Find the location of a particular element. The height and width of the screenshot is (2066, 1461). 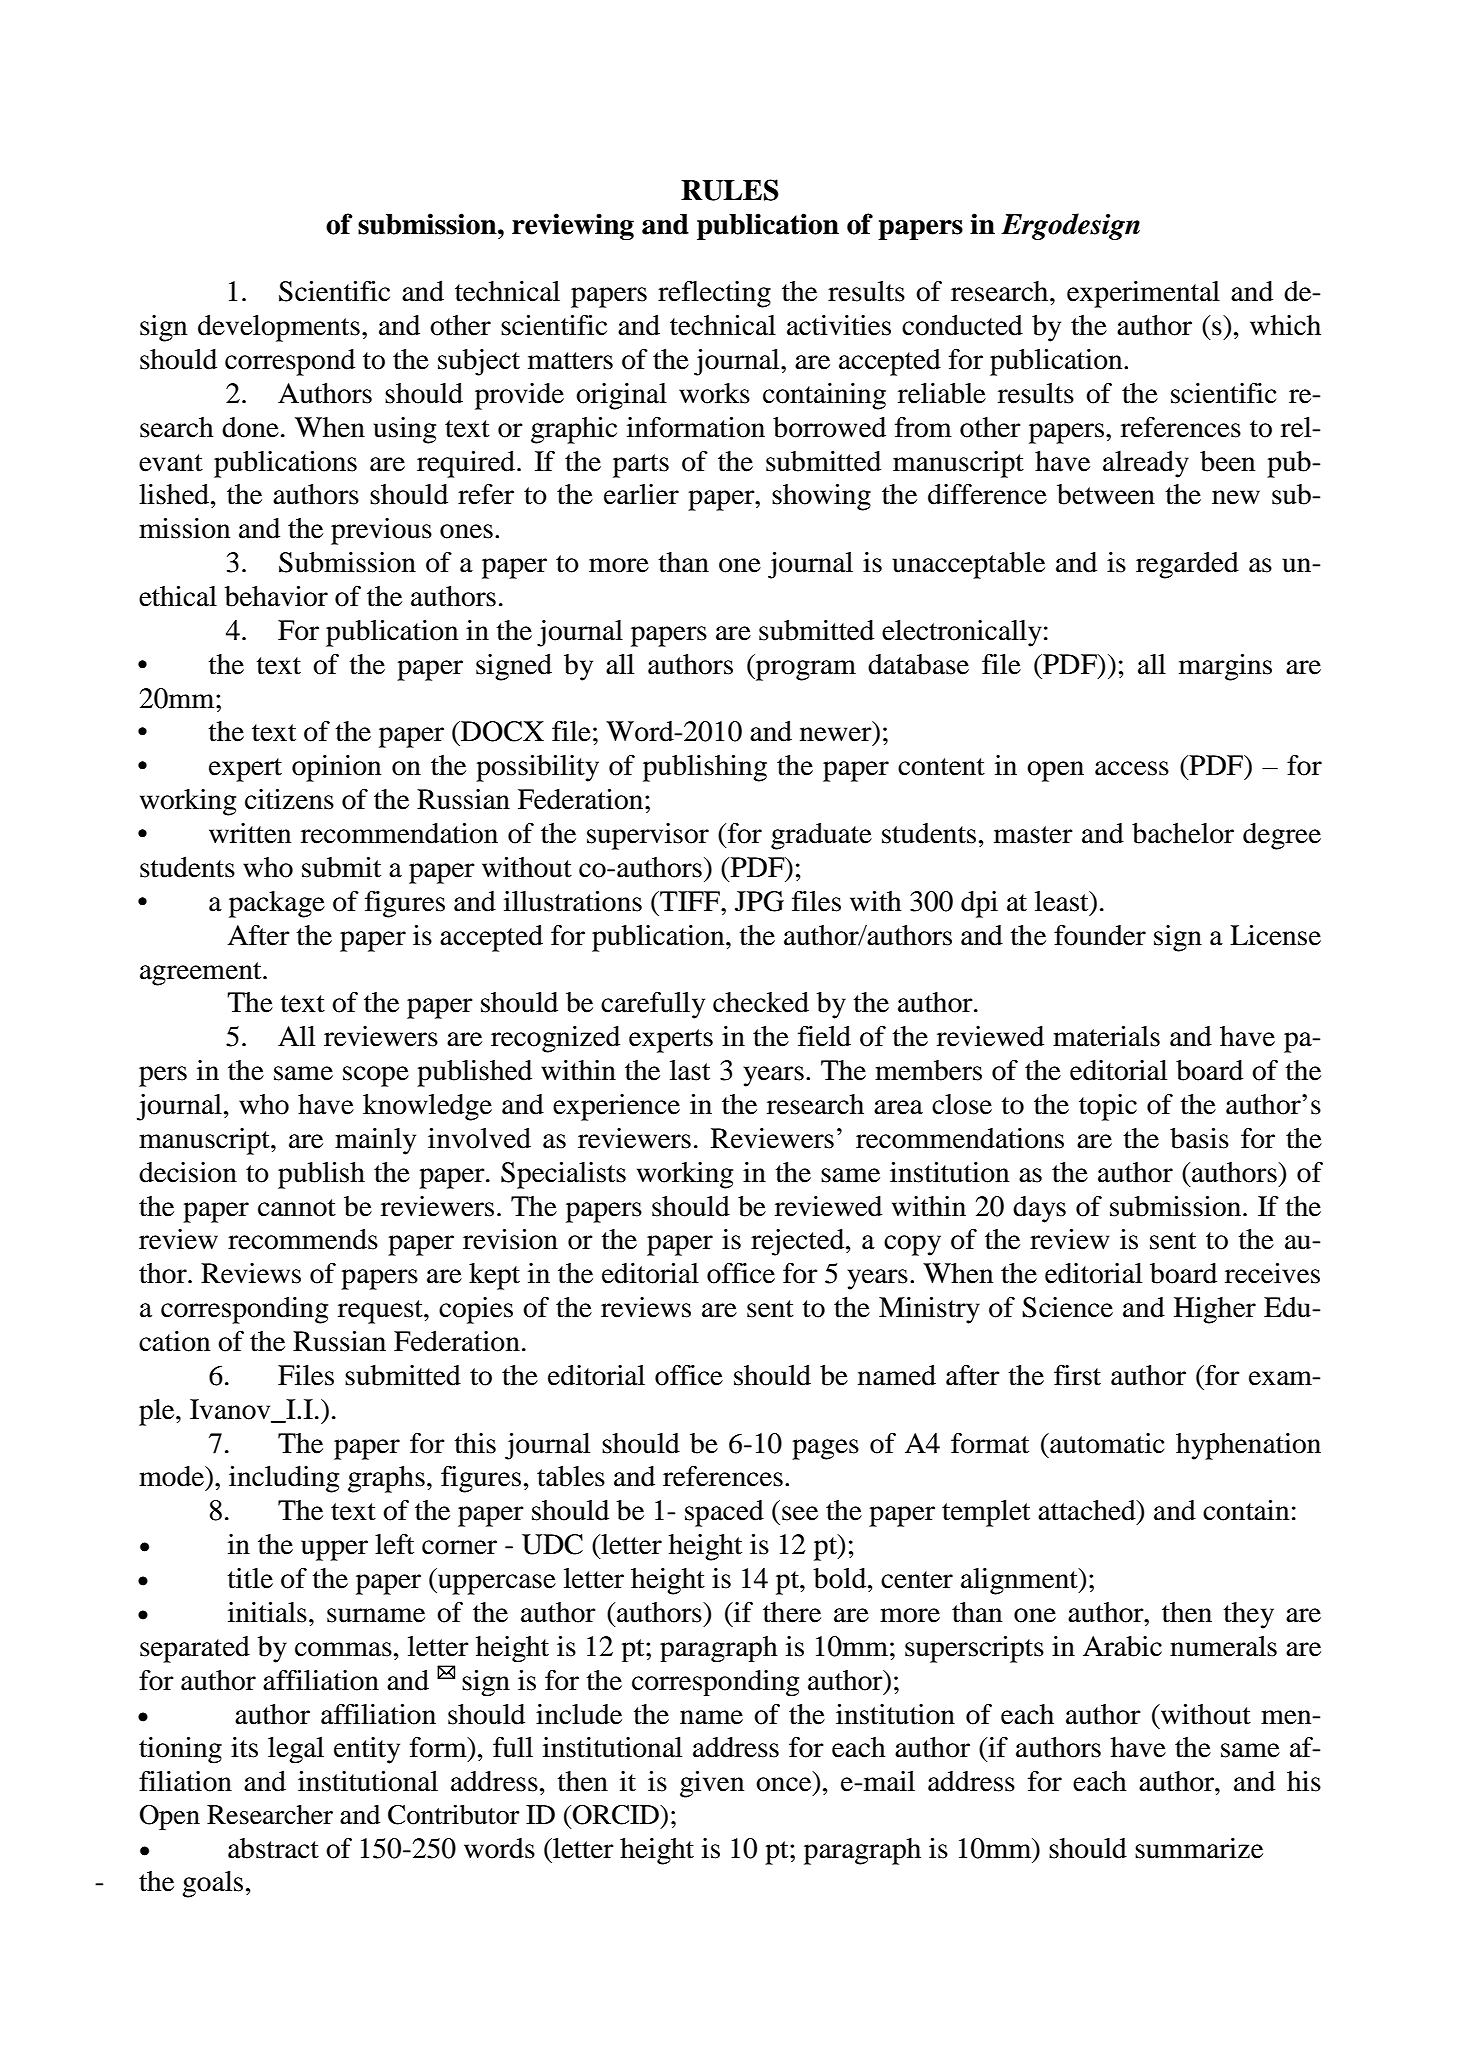

checked is located at coordinates (761, 1002).
